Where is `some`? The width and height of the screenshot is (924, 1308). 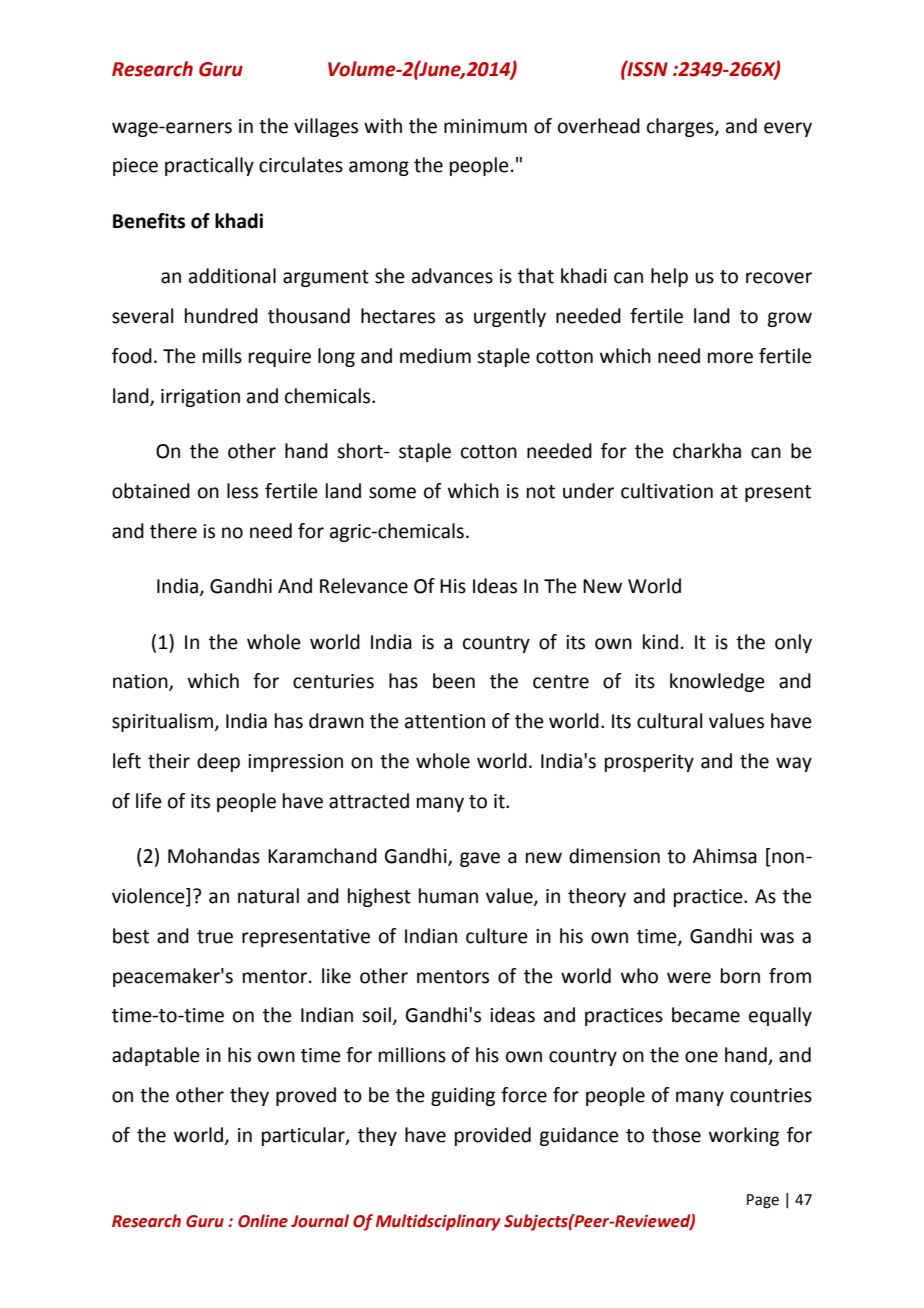
some is located at coordinates (392, 493).
